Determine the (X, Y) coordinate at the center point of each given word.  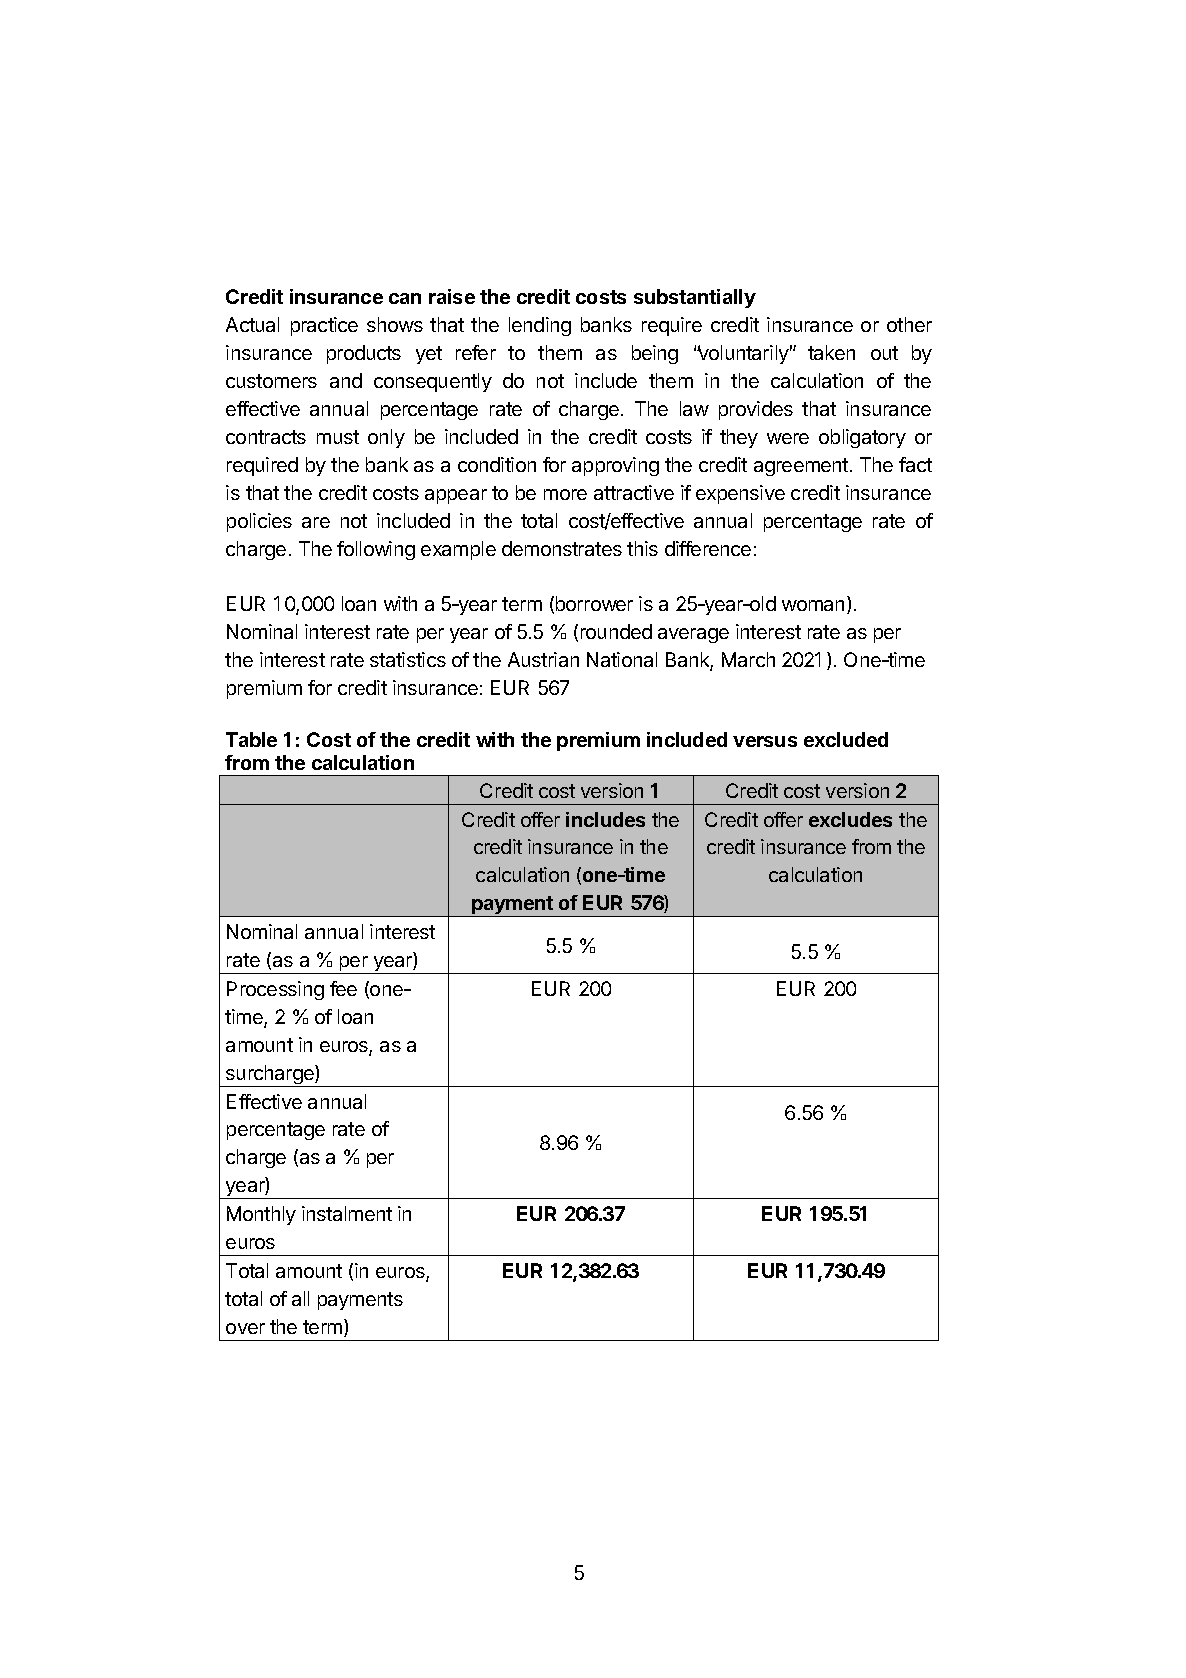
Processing (275, 990)
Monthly (261, 1215)
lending (540, 326)
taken (831, 352)
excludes (850, 819)
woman (813, 605)
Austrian (543, 659)
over (245, 1328)
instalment (347, 1213)
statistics (408, 659)
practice (324, 326)
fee (343, 988)
